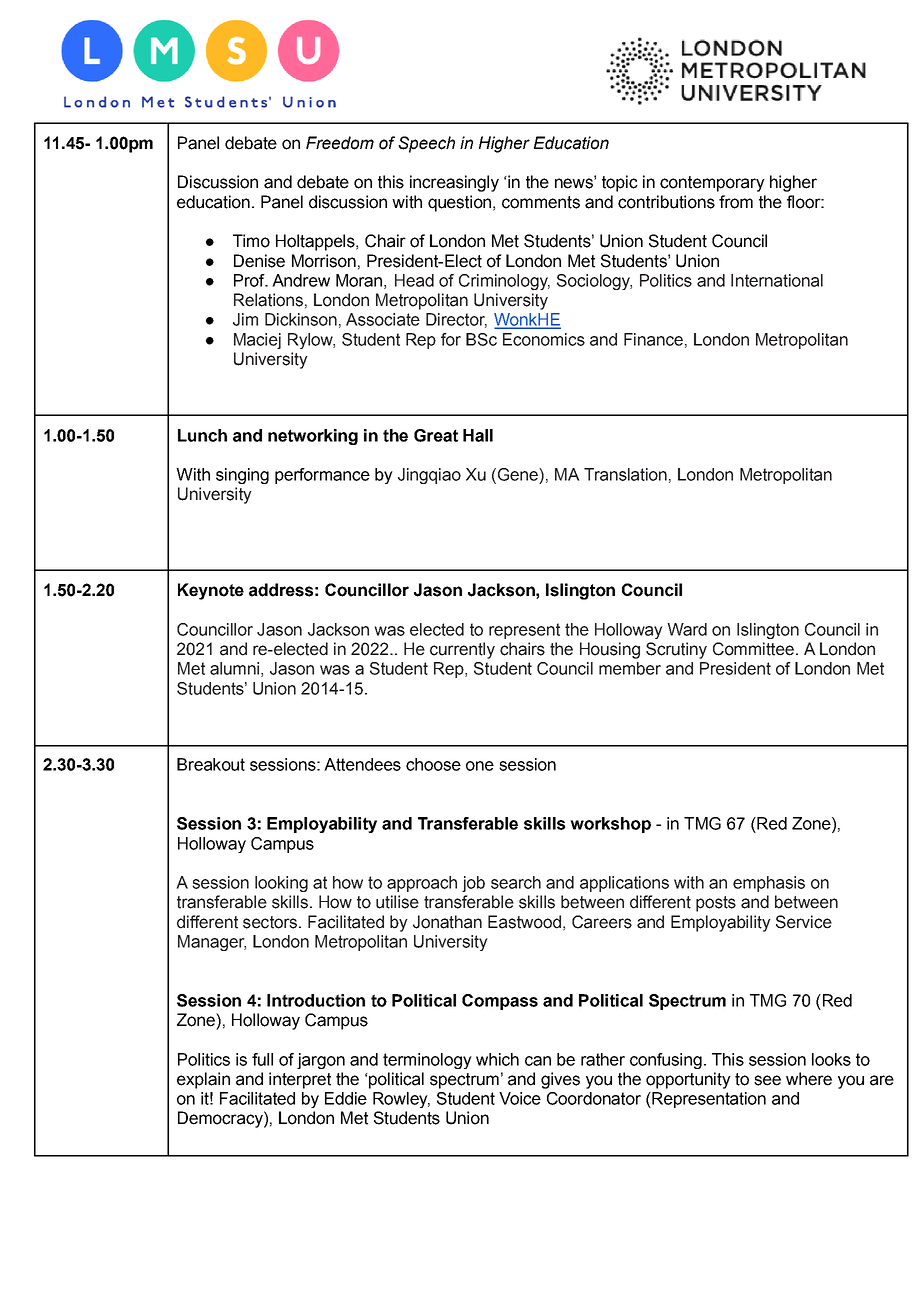 The height and width of the screenshot is (1307, 924). Describe the element at coordinates (769, 884) in the screenshot. I see `emphasis` at that location.
